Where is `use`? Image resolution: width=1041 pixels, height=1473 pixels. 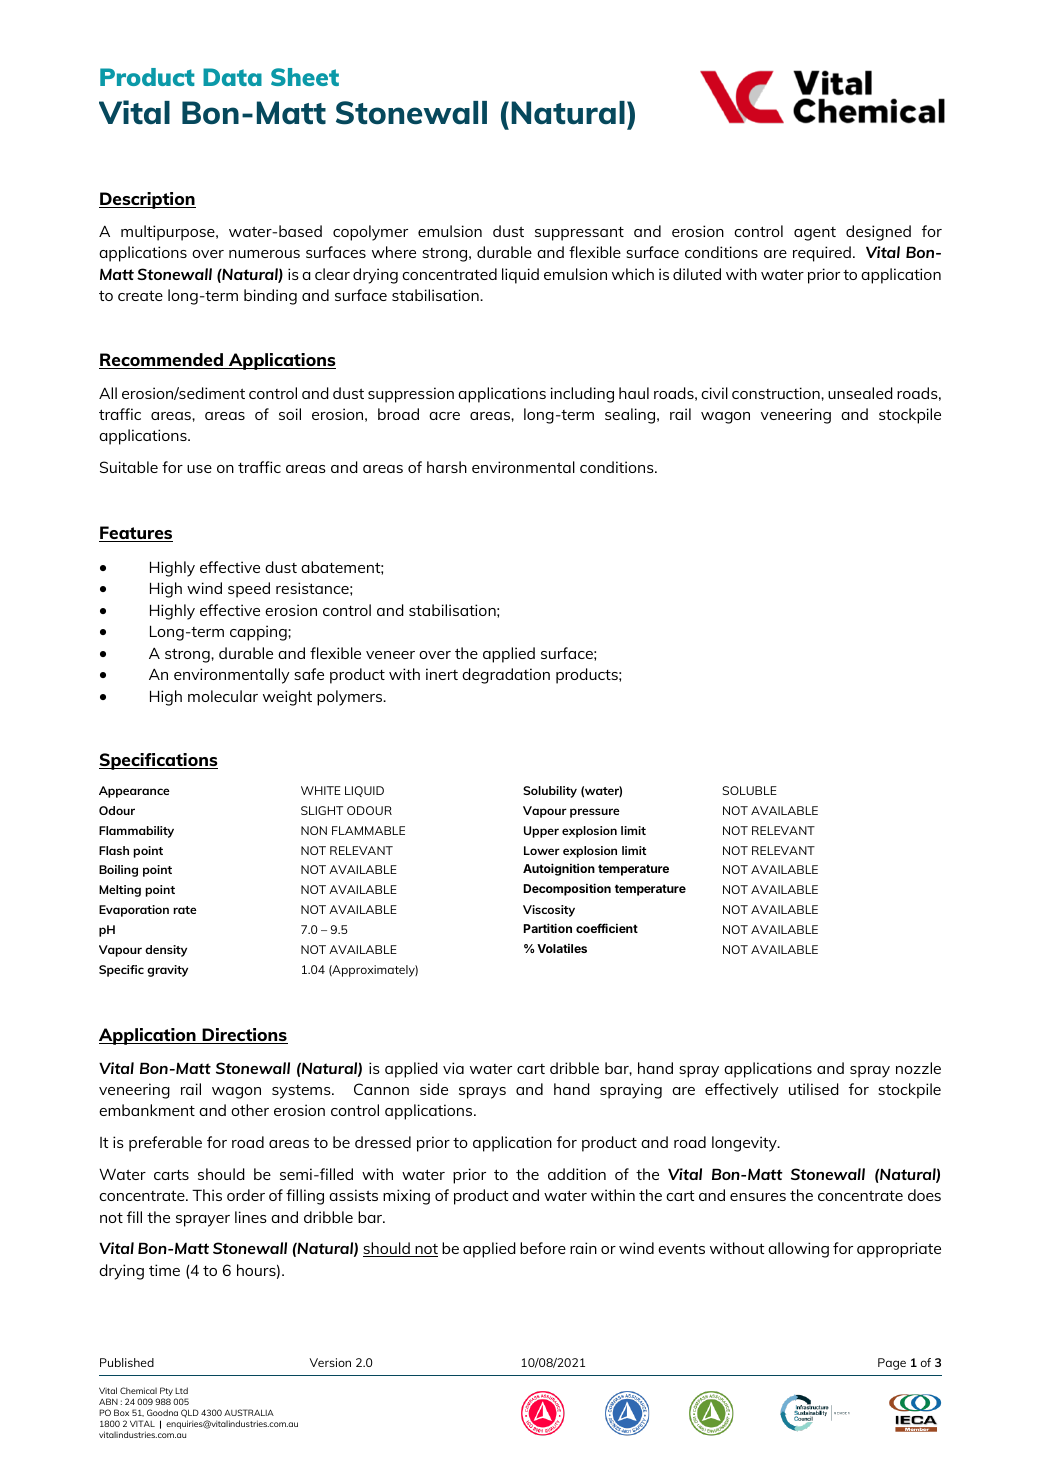 use is located at coordinates (199, 469).
